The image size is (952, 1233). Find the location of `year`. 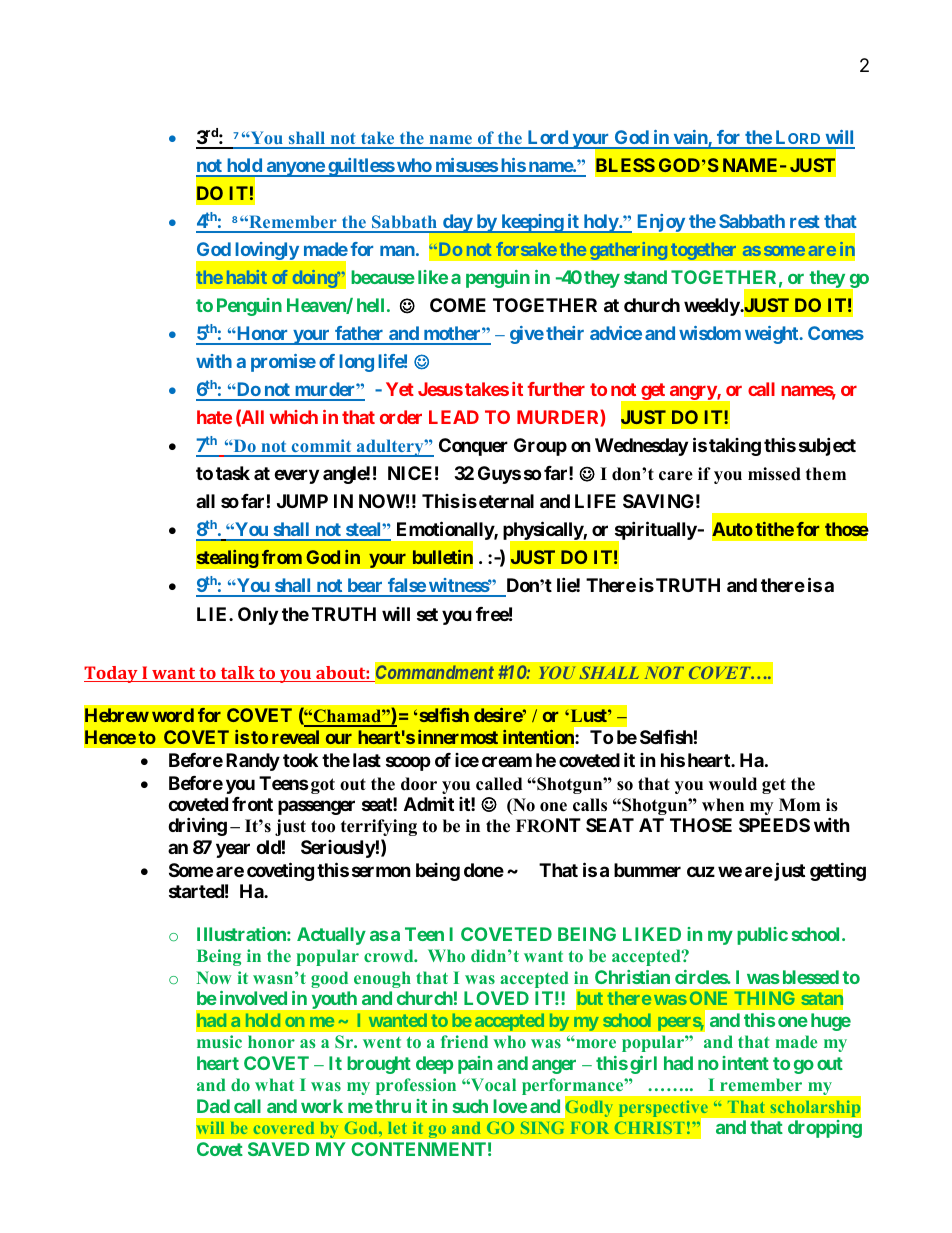

year is located at coordinates (233, 850).
